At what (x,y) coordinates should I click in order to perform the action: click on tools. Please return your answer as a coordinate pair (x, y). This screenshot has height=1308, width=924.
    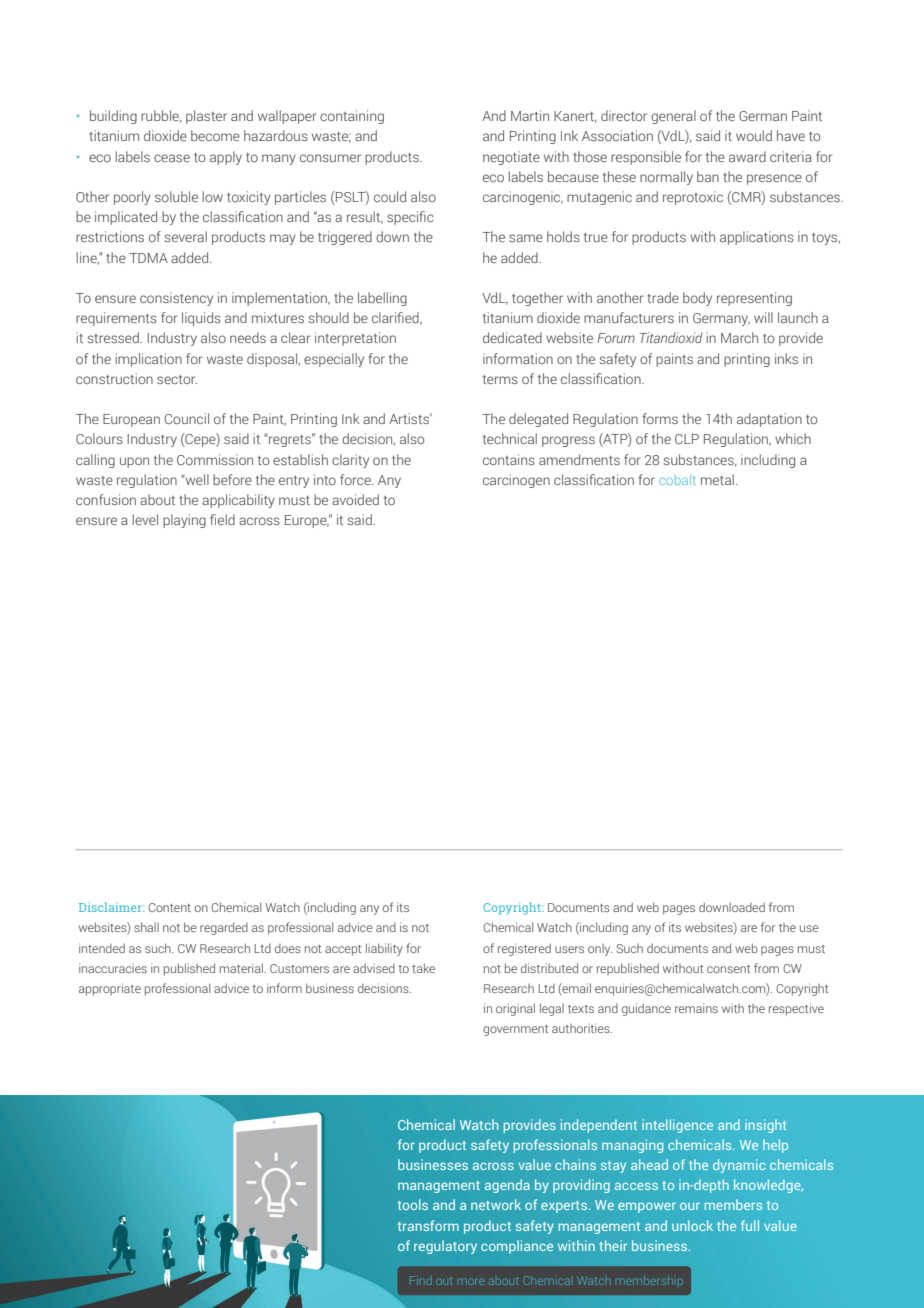
    Looking at the image, I should click on (413, 1204).
